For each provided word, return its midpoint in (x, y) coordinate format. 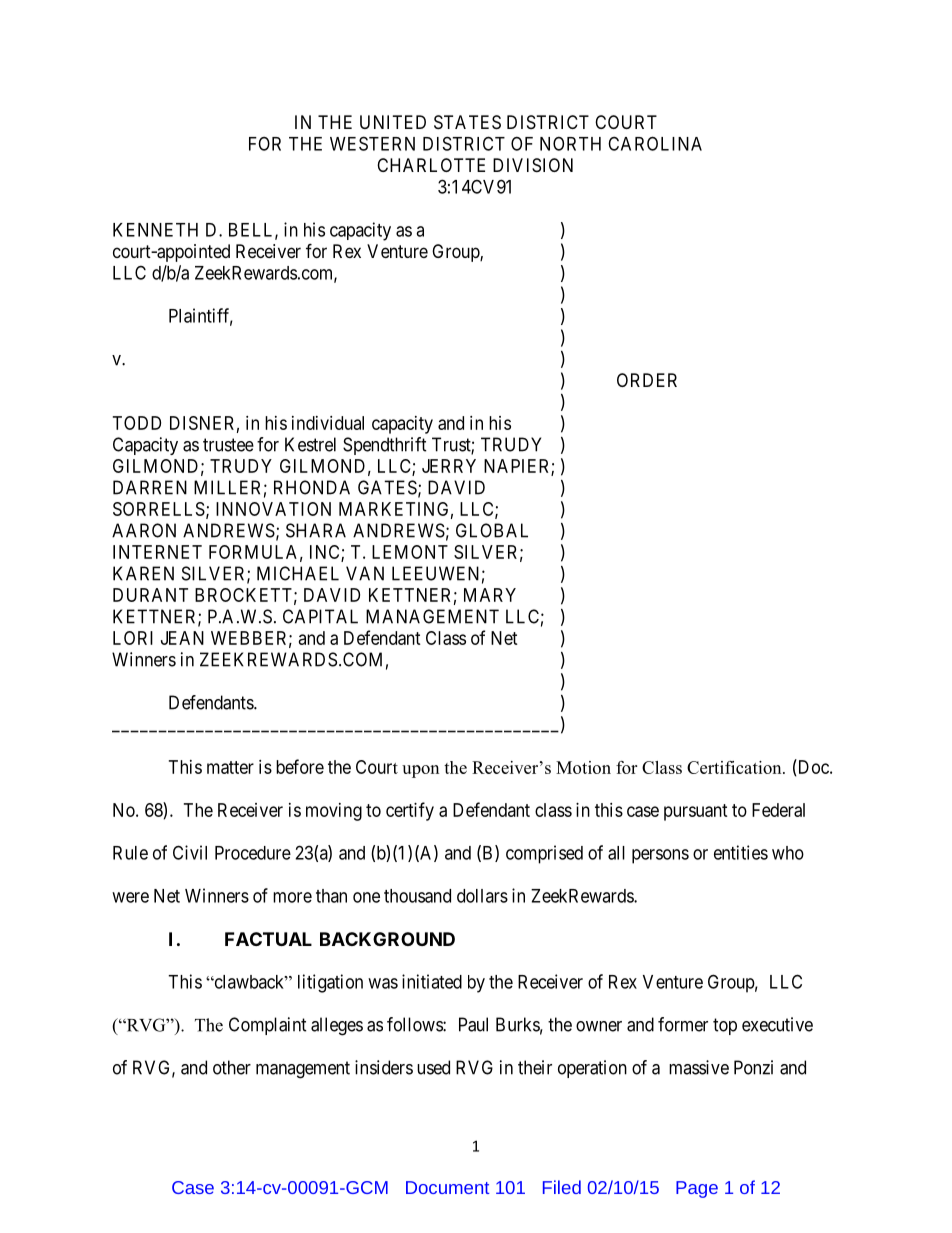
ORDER (647, 380)
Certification (735, 767)
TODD (137, 423)
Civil (190, 852)
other (232, 1067)
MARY (490, 595)
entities (741, 852)
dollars (482, 896)
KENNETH (155, 230)
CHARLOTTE (431, 165)
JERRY (449, 466)
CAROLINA (655, 143)
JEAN (182, 638)
